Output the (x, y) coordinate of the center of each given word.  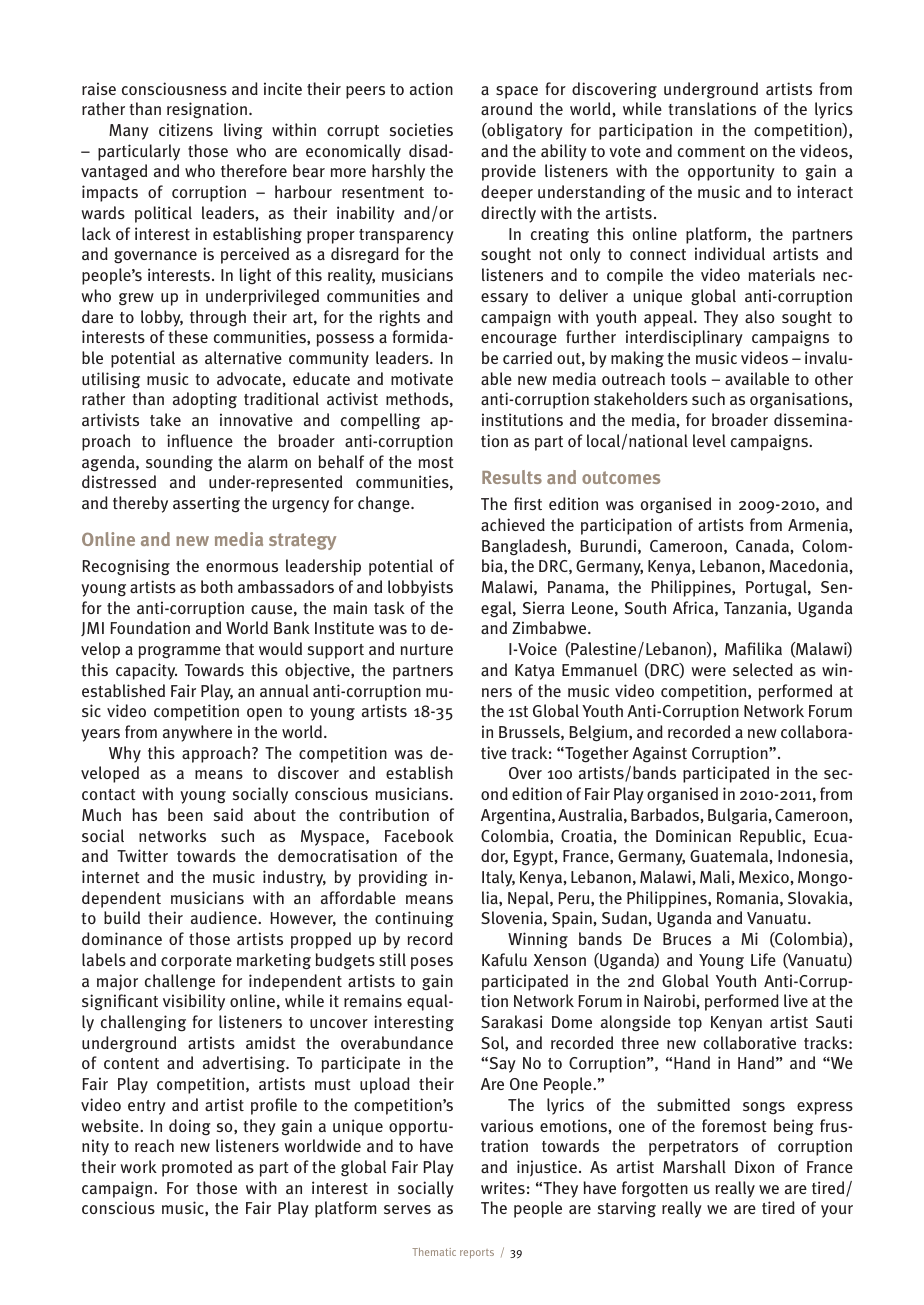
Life (763, 959)
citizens (186, 129)
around (506, 108)
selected (763, 669)
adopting (205, 400)
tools (688, 378)
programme (180, 652)
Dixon (754, 1166)
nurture (427, 650)
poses (432, 963)
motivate (422, 378)
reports (477, 1253)
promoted (197, 1168)
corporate (196, 962)
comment (711, 151)
